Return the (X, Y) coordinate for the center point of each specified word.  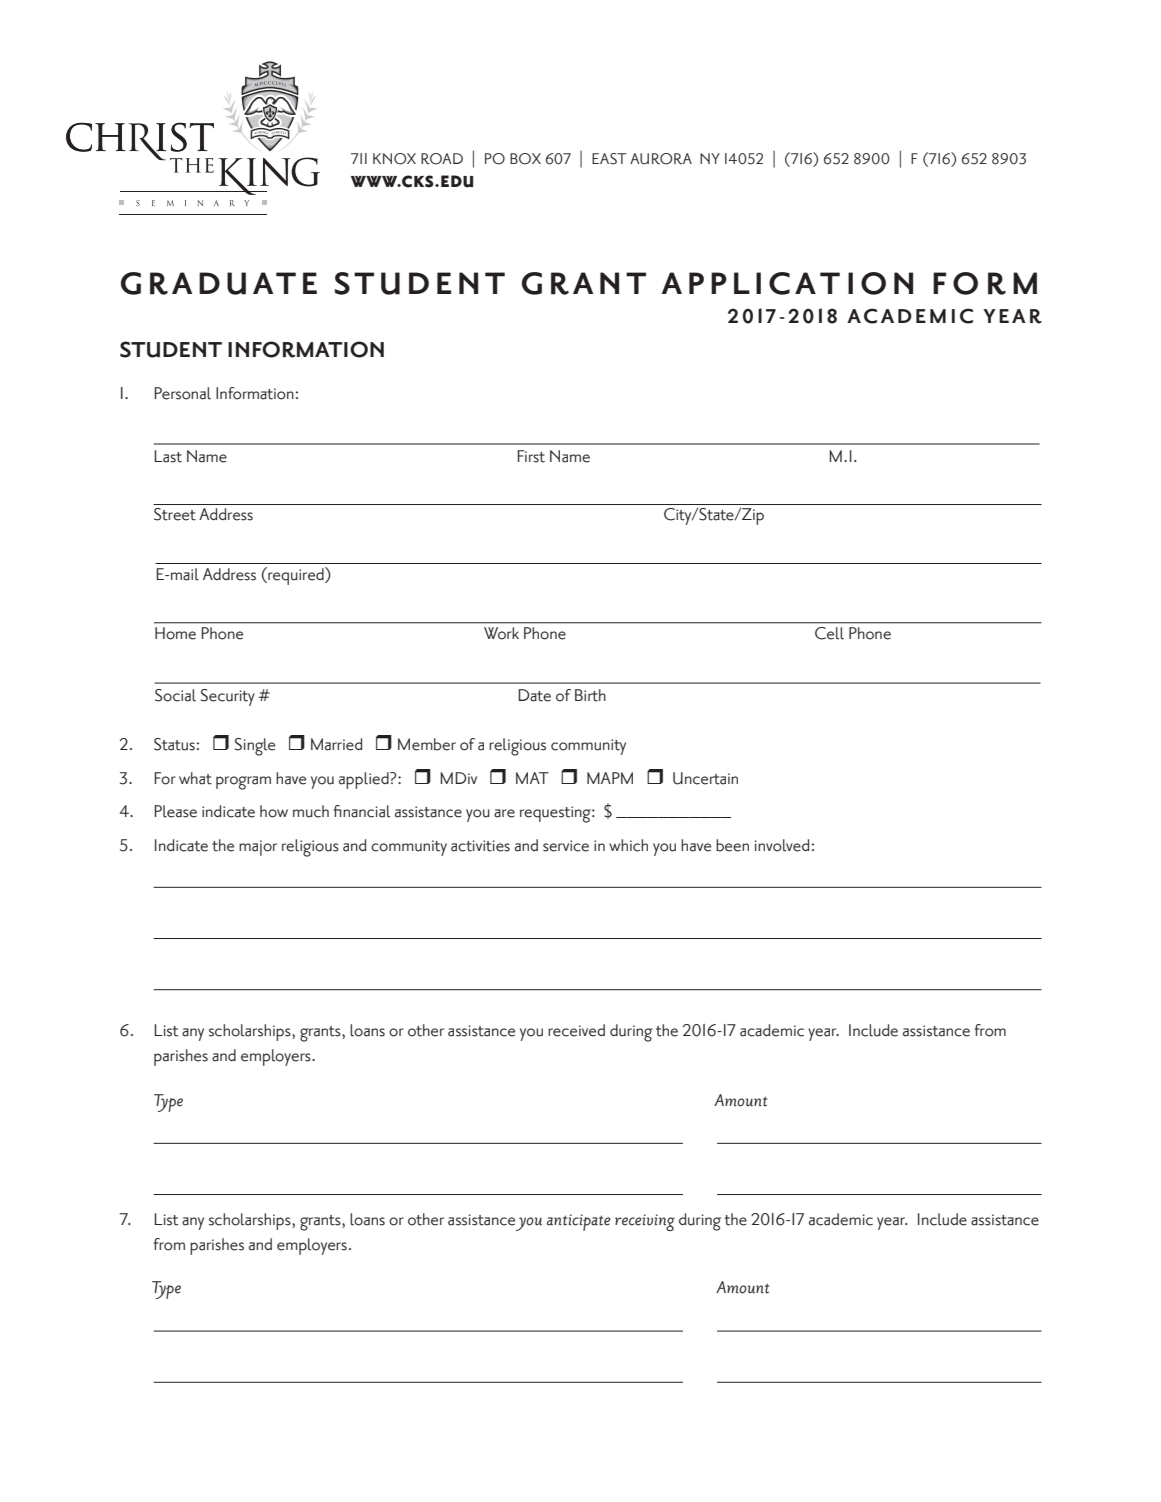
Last (168, 456)
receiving (645, 1222)
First (531, 456)
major (258, 848)
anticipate (579, 1222)
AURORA (661, 159)
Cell (829, 633)
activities (480, 846)
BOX (525, 159)
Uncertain (705, 778)
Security (228, 697)
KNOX (394, 159)
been (732, 845)
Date (534, 695)
